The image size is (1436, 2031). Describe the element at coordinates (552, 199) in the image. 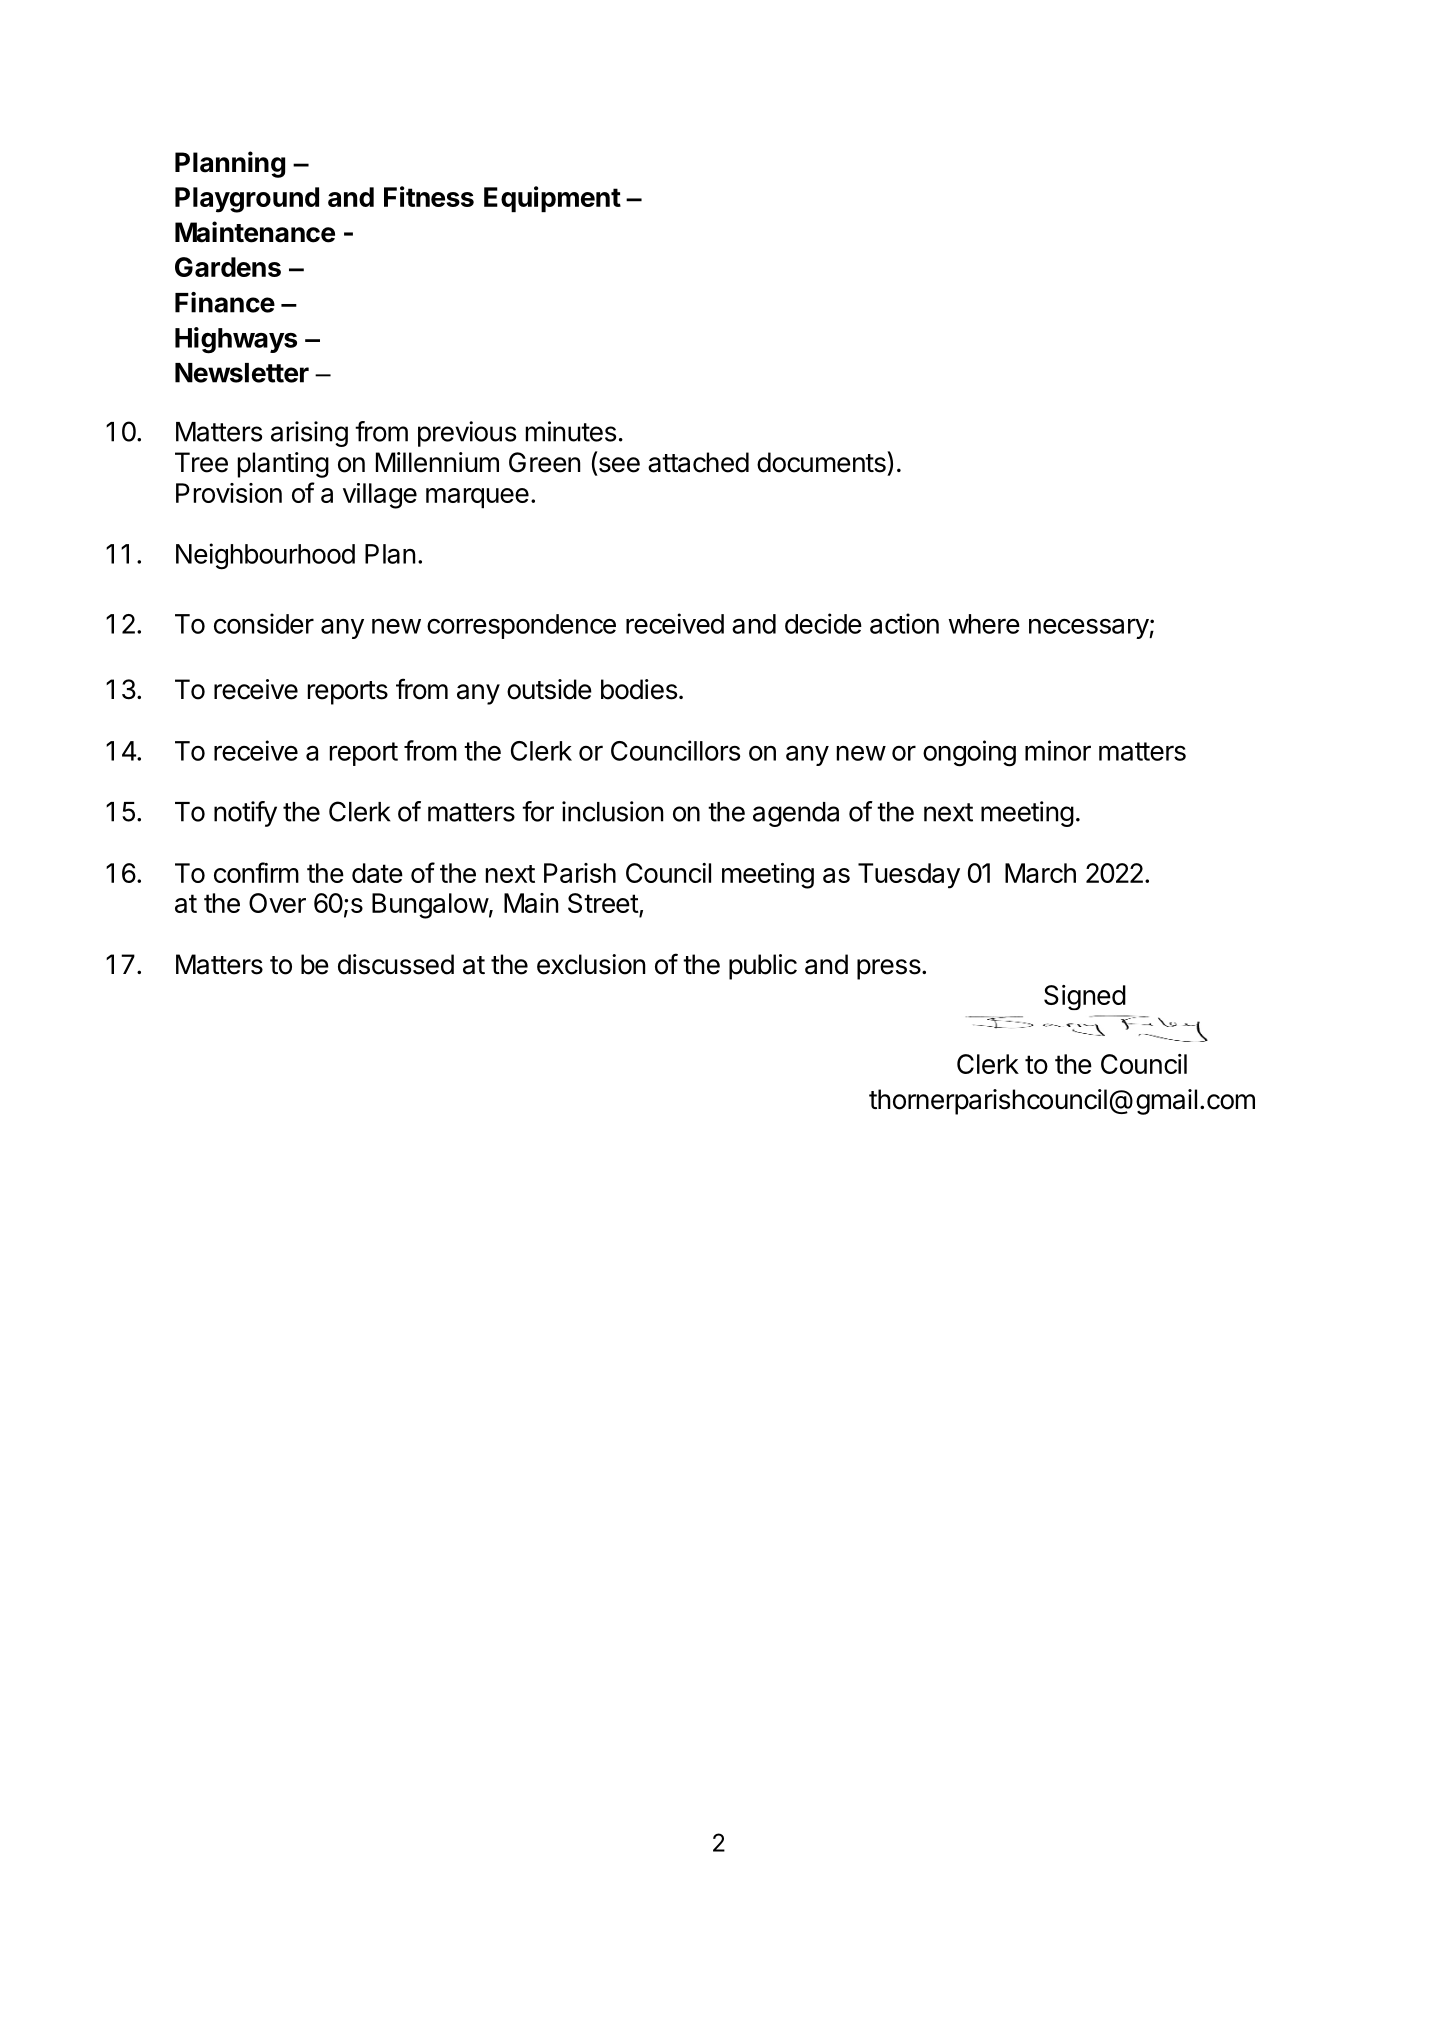

I see `Equipment` at that location.
